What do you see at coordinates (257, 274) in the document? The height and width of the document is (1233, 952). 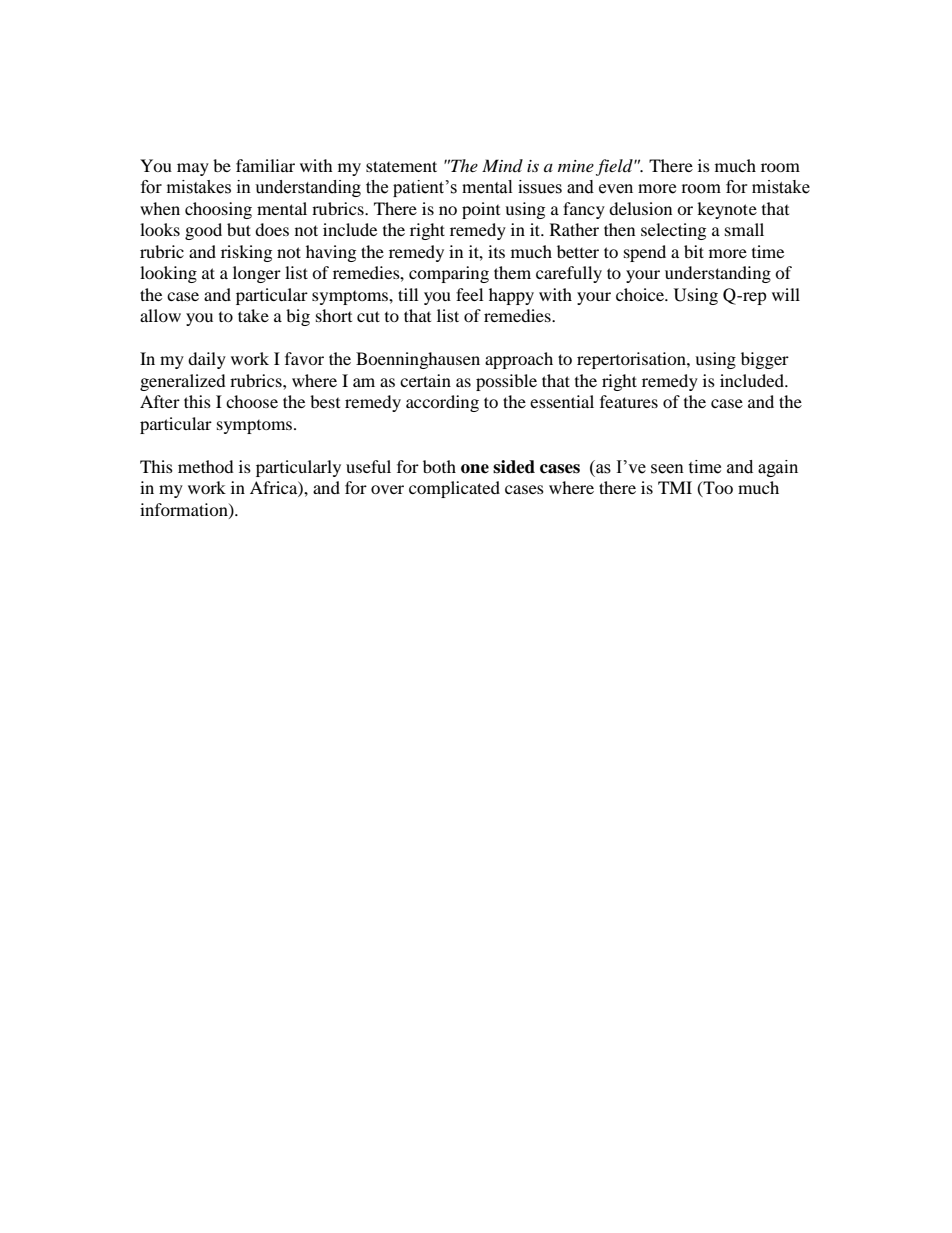 I see `longer` at bounding box center [257, 274].
